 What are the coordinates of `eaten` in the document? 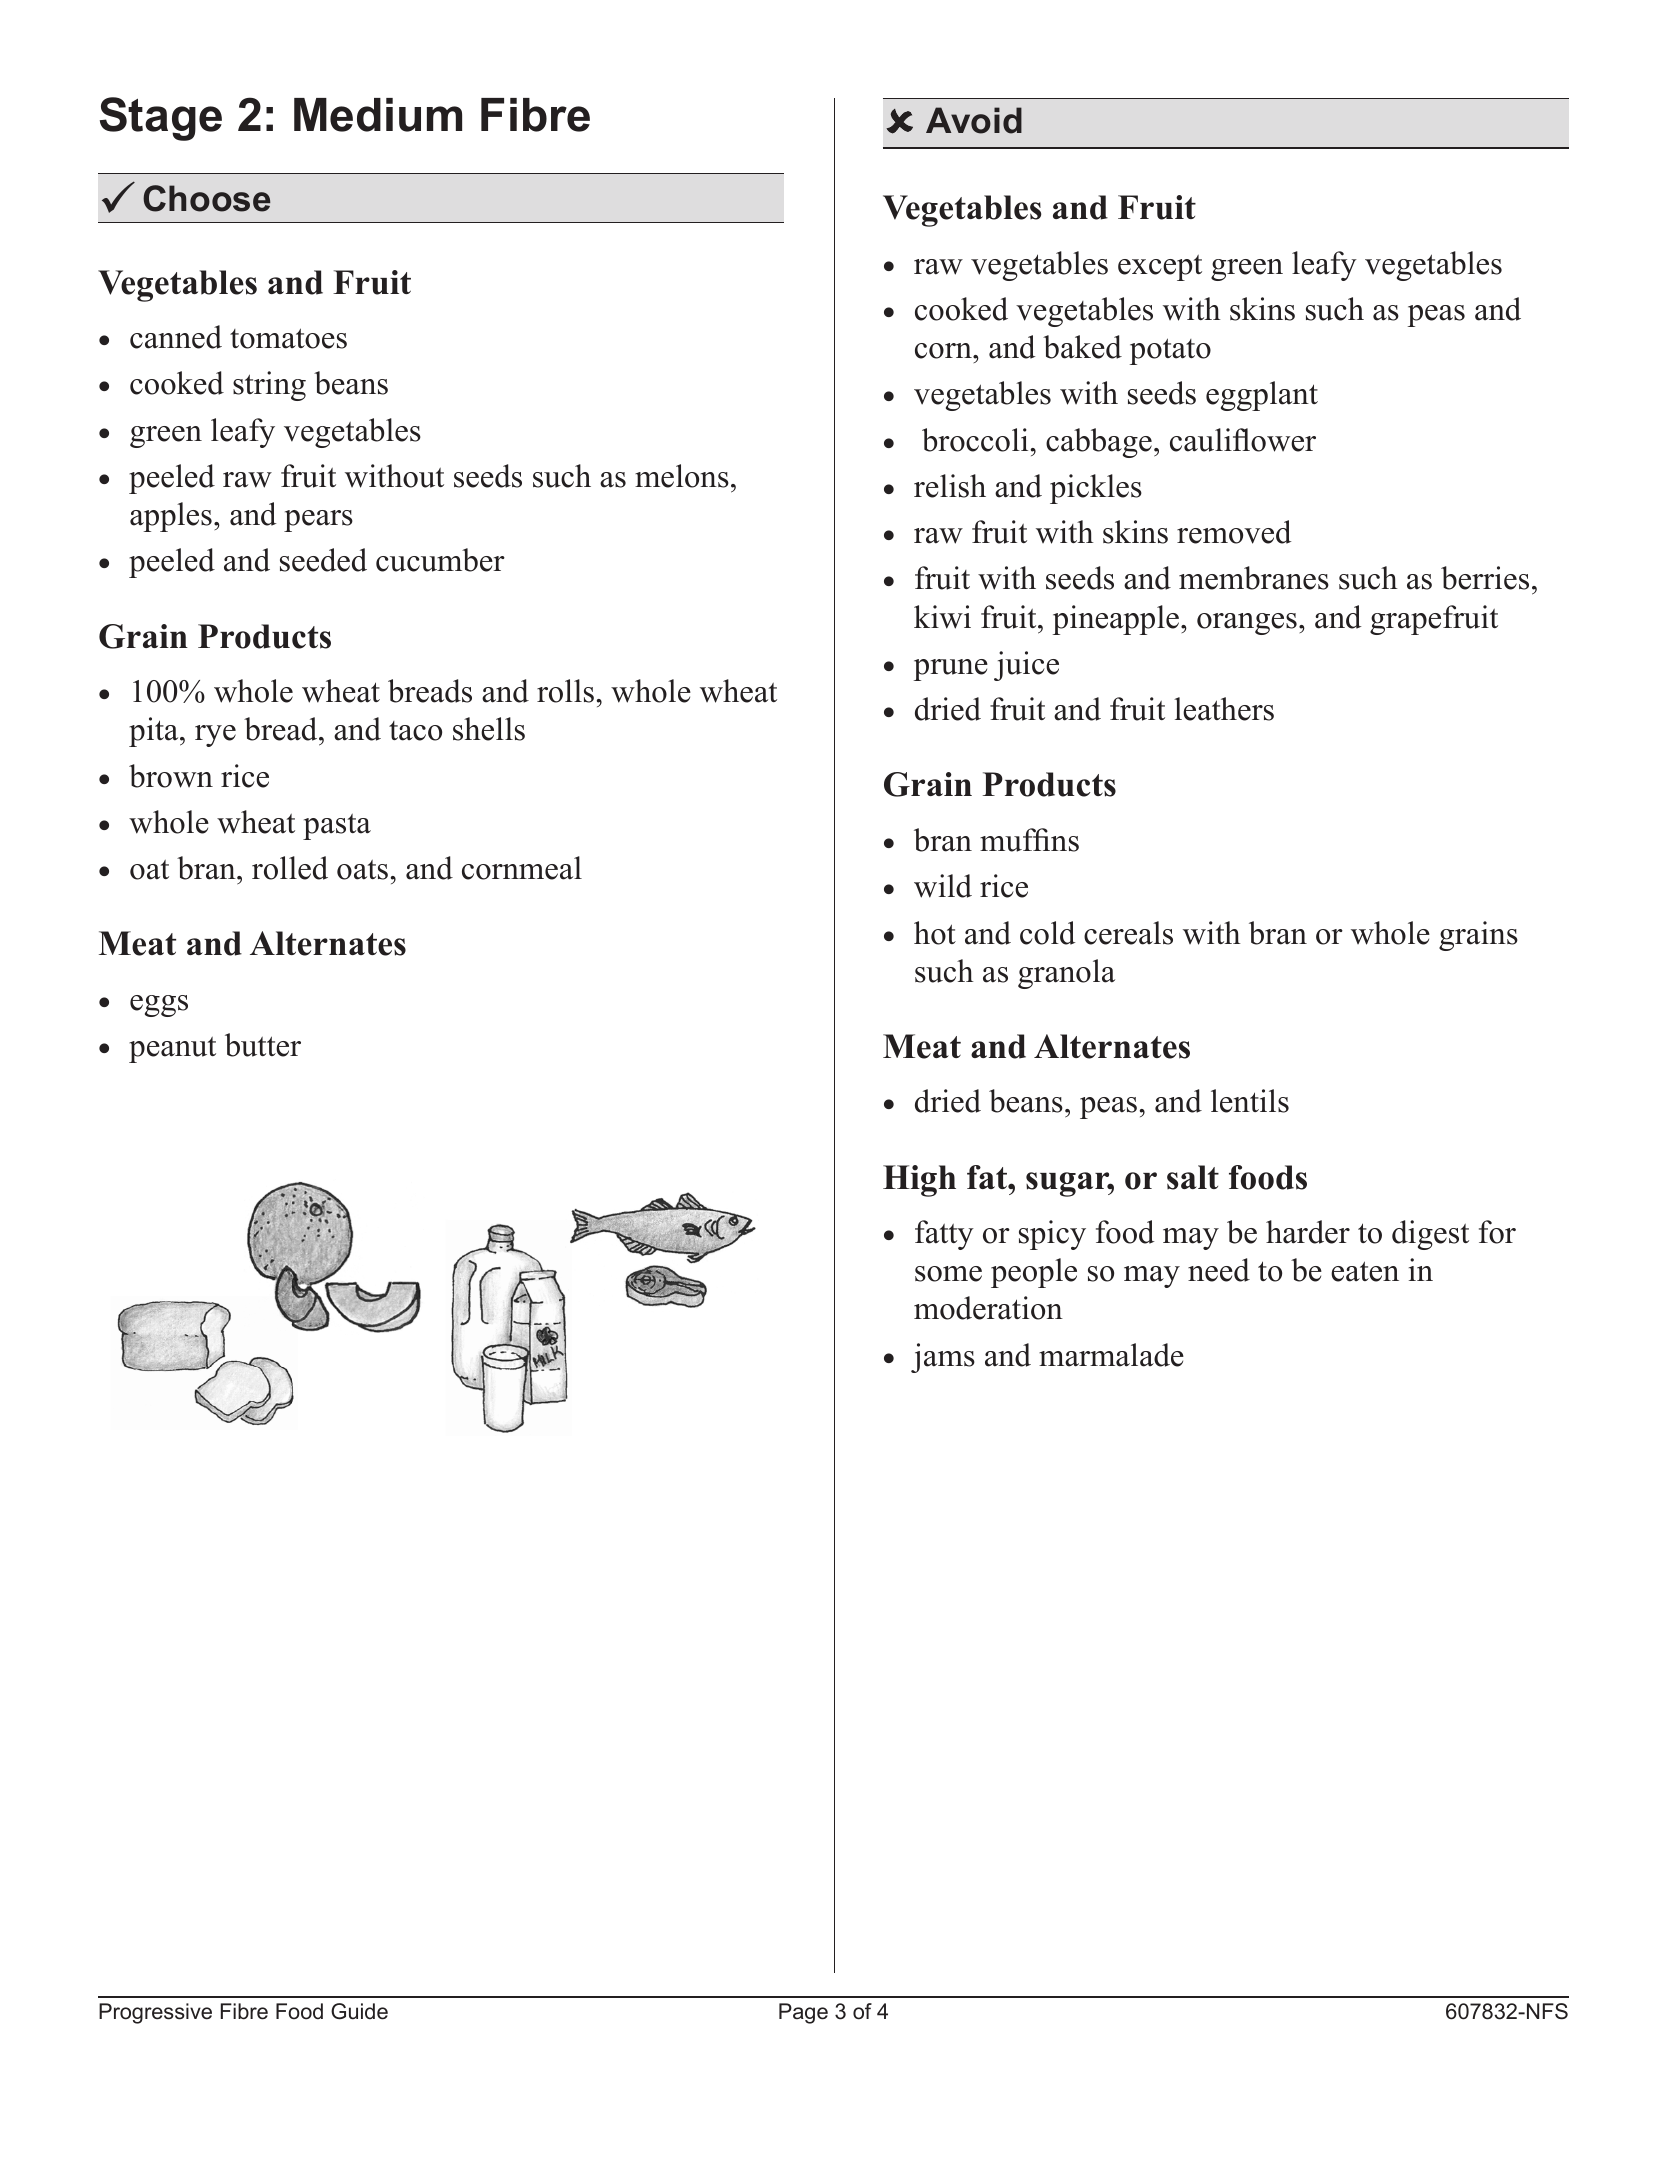 It's located at (1365, 1271).
